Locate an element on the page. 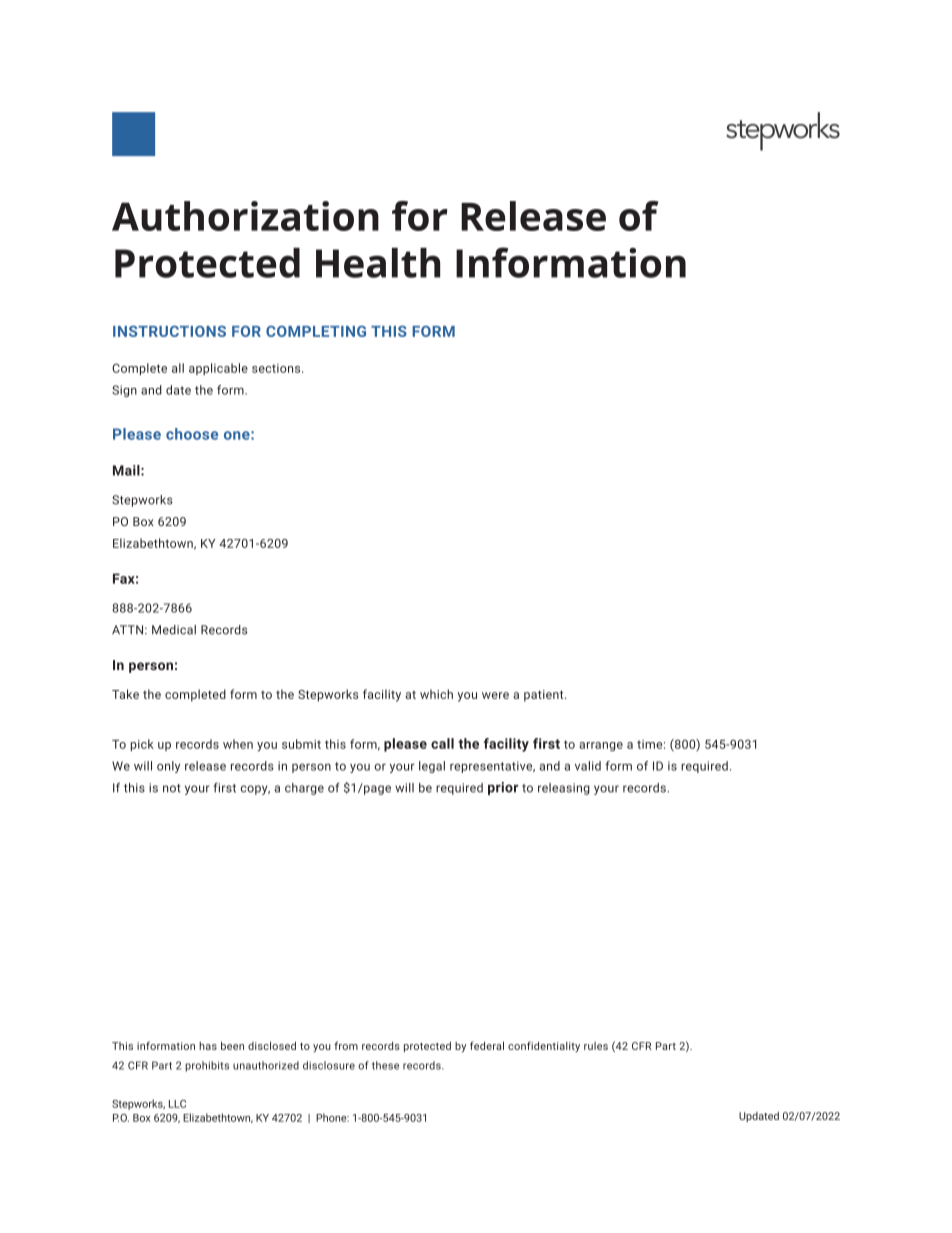 This document has width=952, height=1233. COMPLETING is located at coordinates (316, 331).
